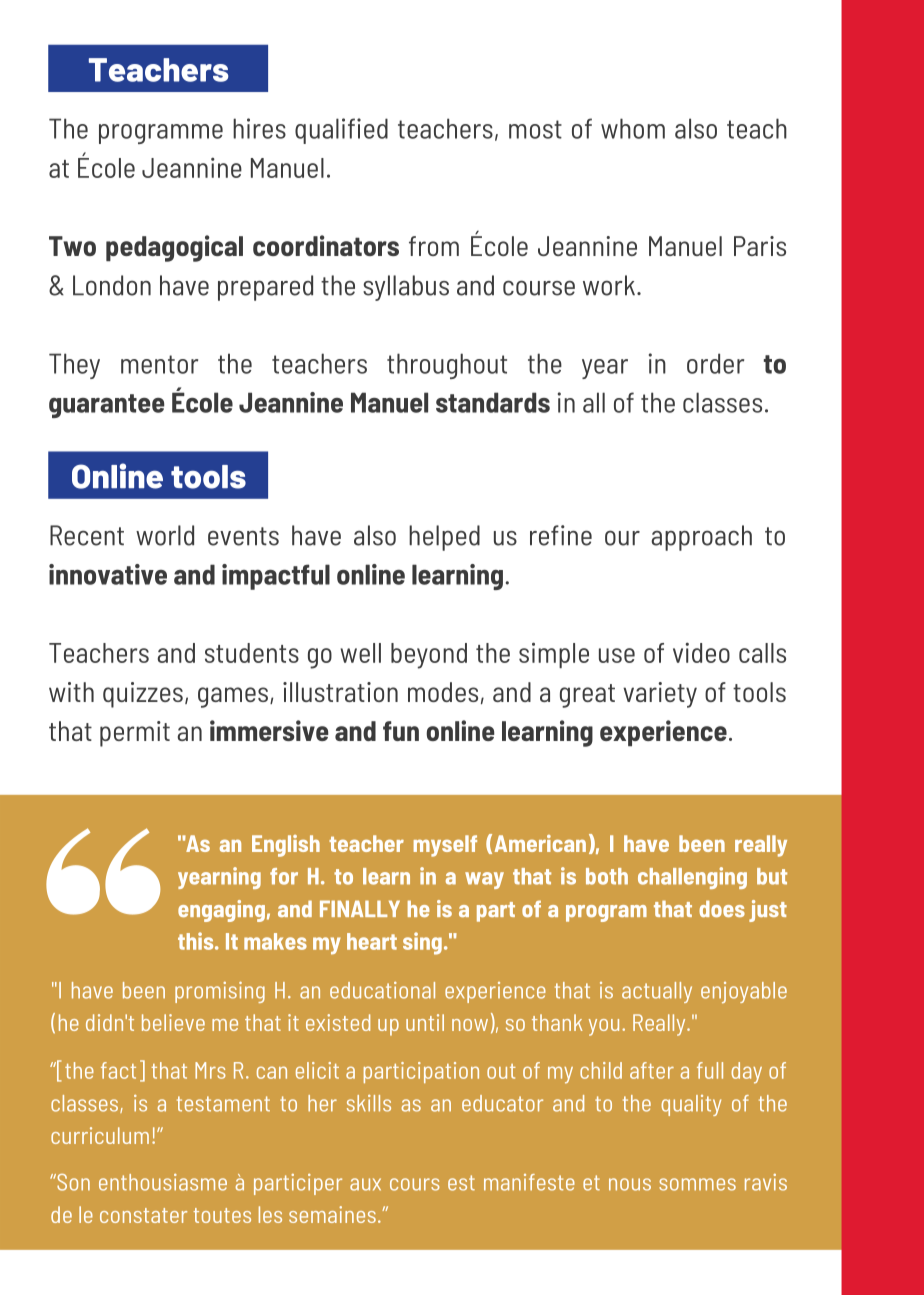 Image resolution: width=924 pixels, height=1295 pixels. What do you see at coordinates (222, 1215) in the image?
I see `toutes` at bounding box center [222, 1215].
